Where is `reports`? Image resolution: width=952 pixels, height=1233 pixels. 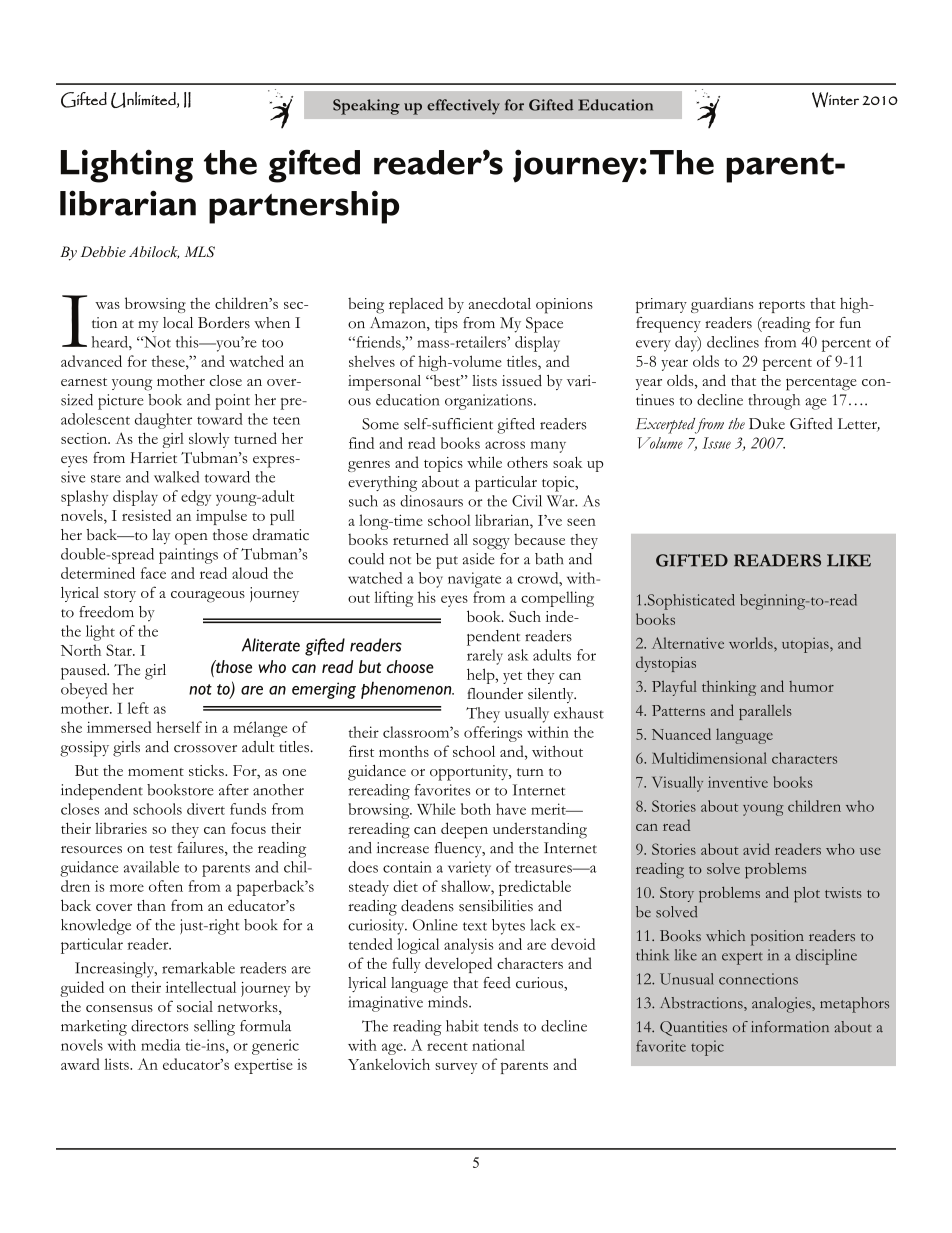 reports is located at coordinates (782, 307).
